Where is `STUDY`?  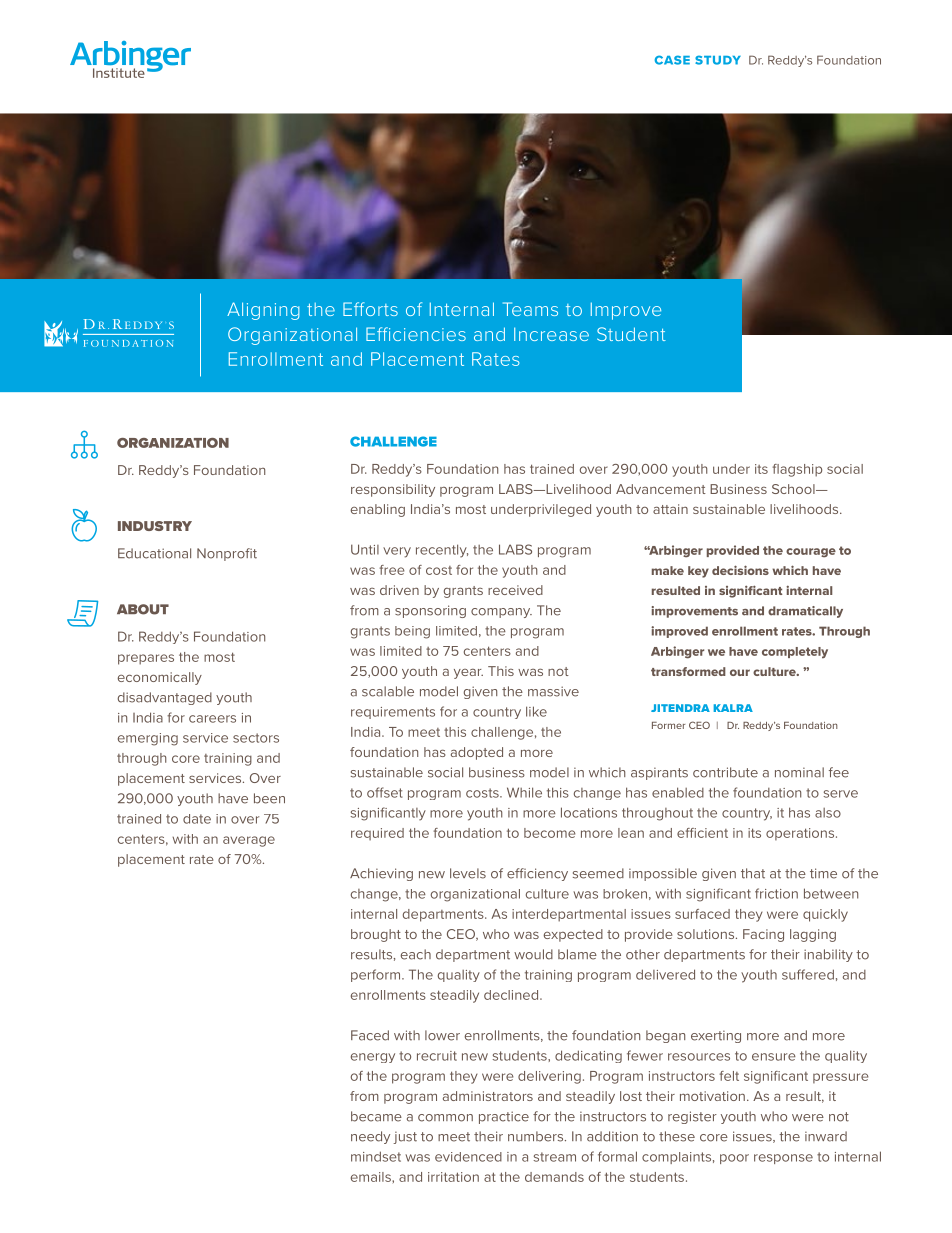 STUDY is located at coordinates (718, 60).
